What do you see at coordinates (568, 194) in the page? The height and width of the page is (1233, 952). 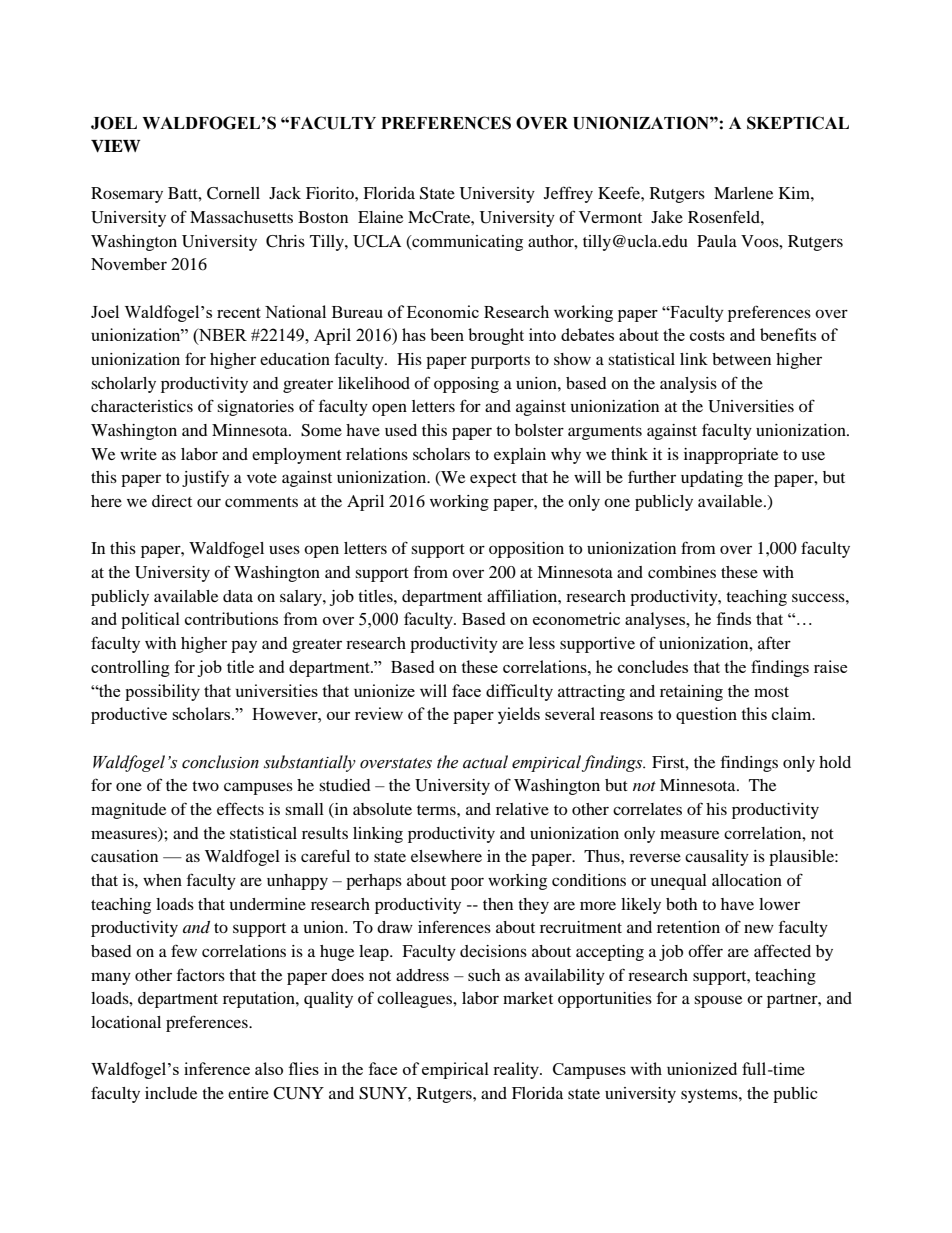 I see `Jeffrey` at bounding box center [568, 194].
